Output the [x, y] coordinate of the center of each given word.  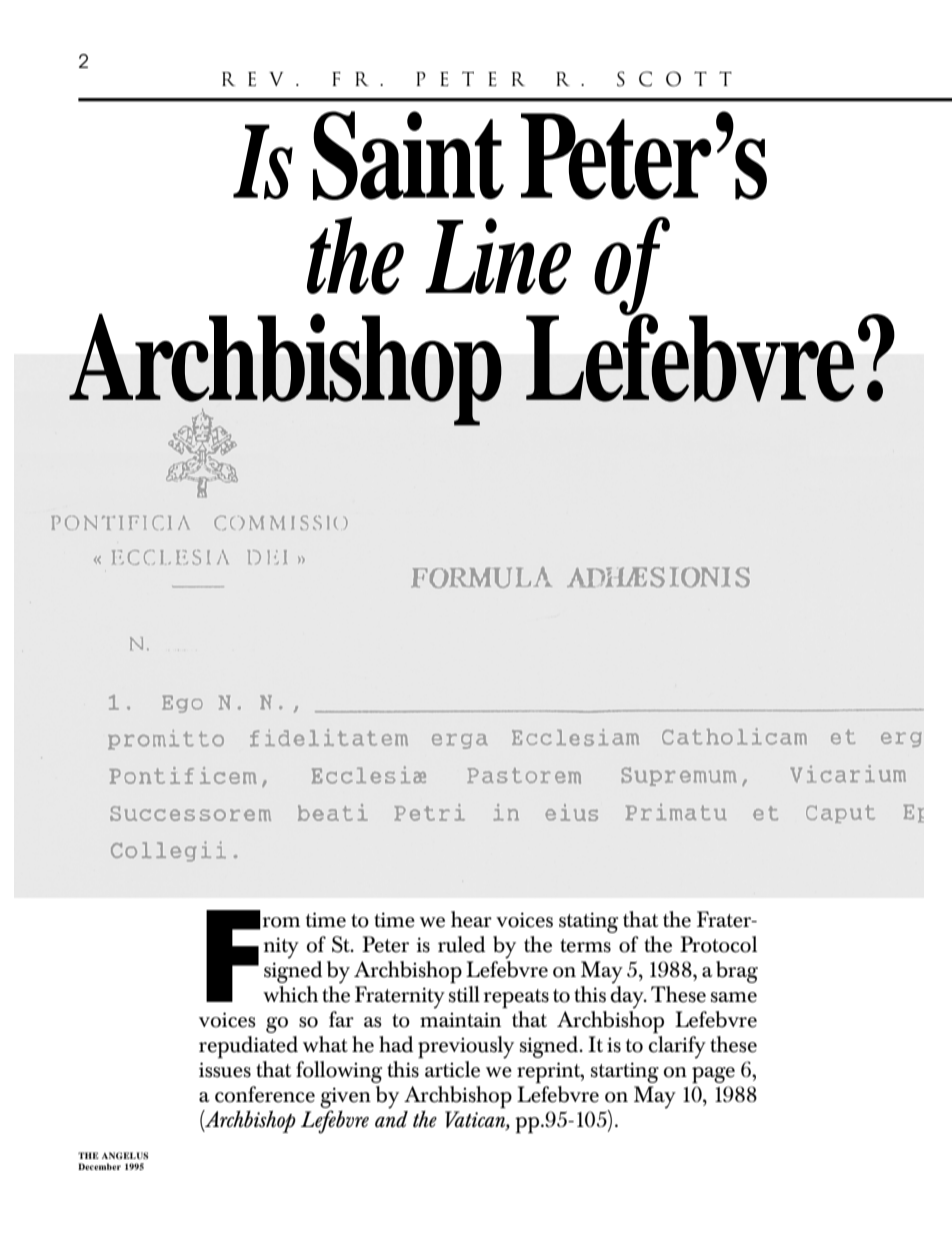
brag [737, 972]
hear [471, 919]
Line [498, 256]
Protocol [718, 944]
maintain [460, 1019]
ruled [462, 944]
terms [585, 946]
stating [588, 922]
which [290, 994]
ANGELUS [125, 1155]
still [464, 994]
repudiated [248, 1047]
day [628, 997]
